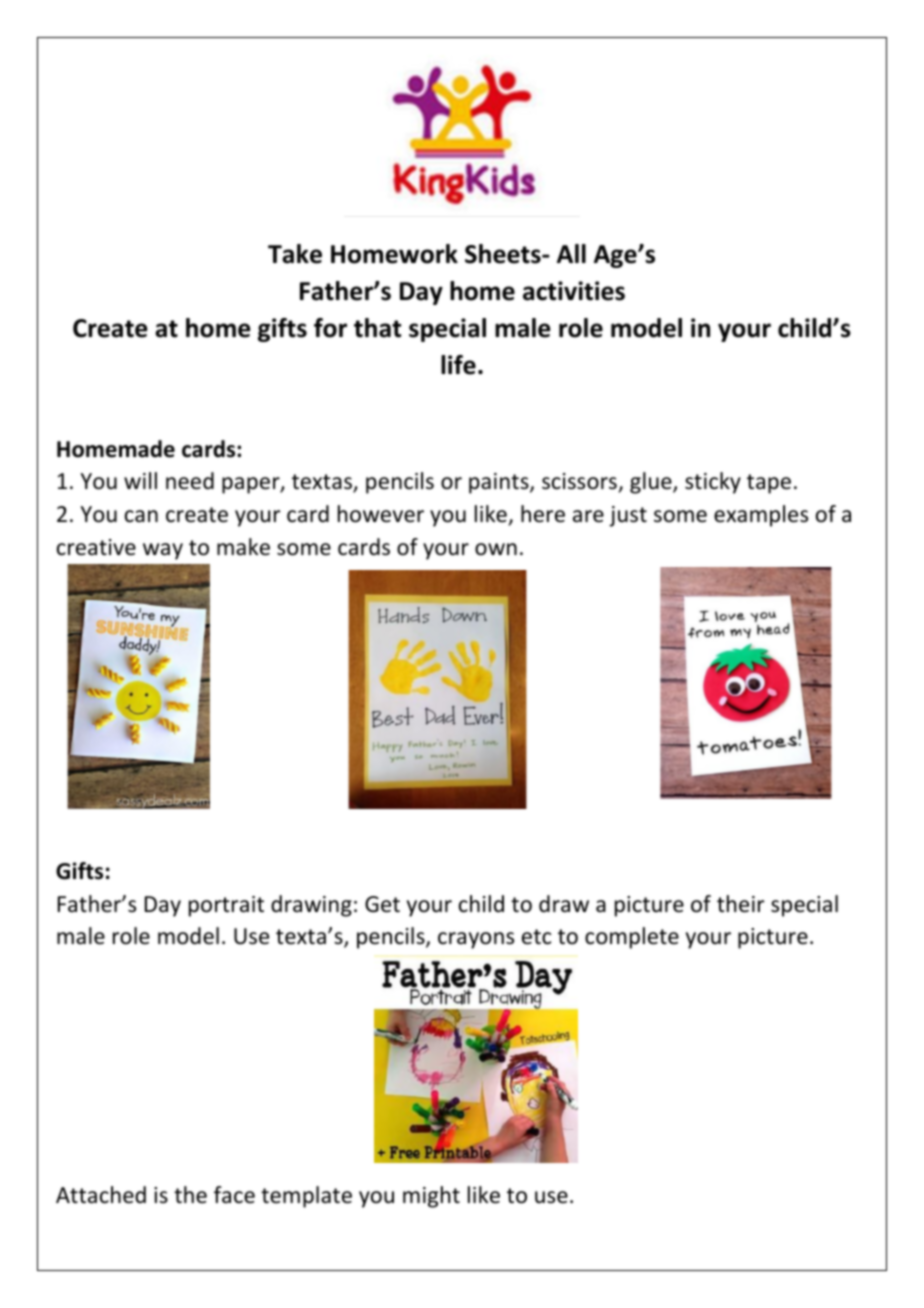 Image resolution: width=924 pixels, height=1308 pixels. Describe the element at coordinates (190, 481) in the image. I see `need` at that location.
